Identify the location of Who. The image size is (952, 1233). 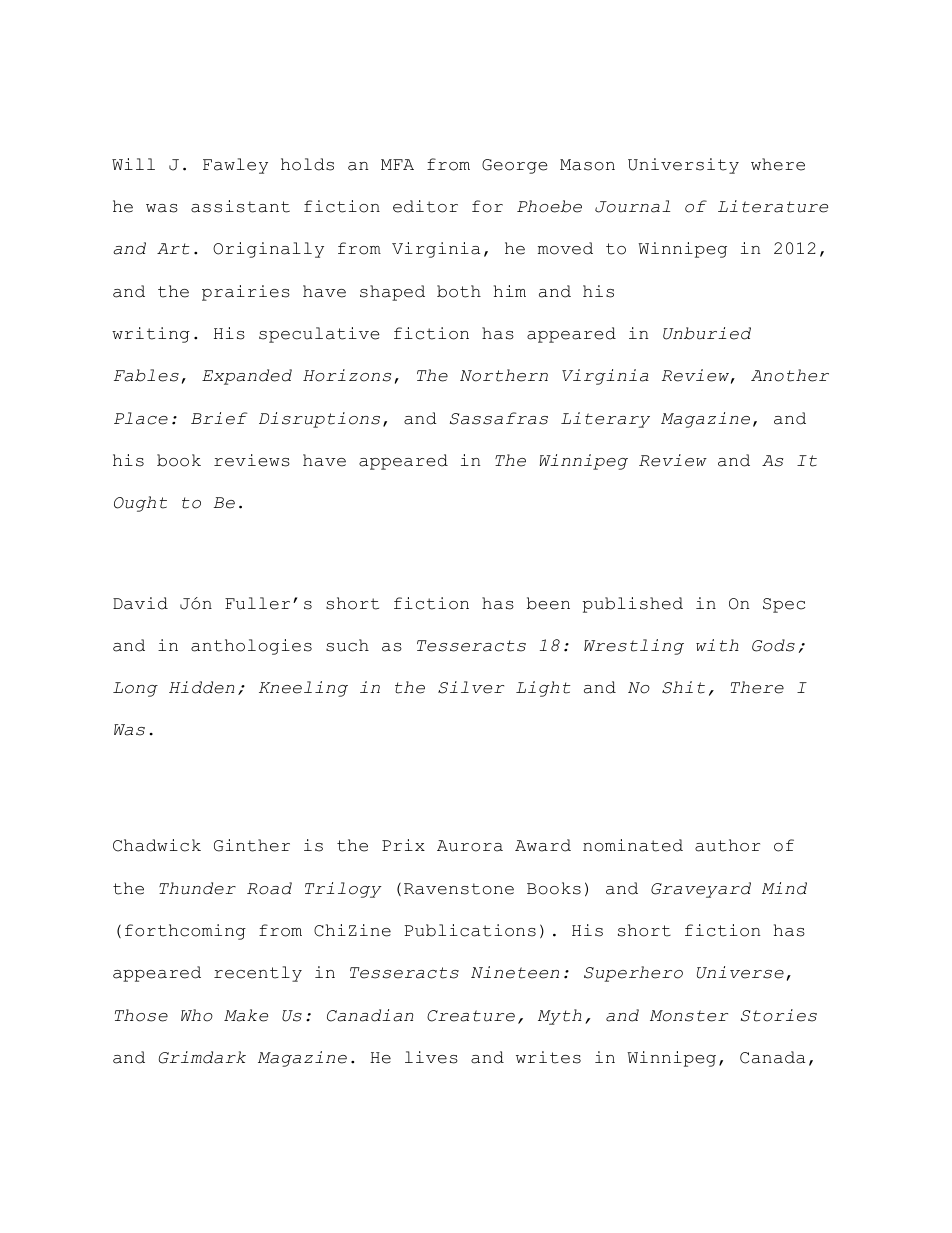
(197, 1015).
